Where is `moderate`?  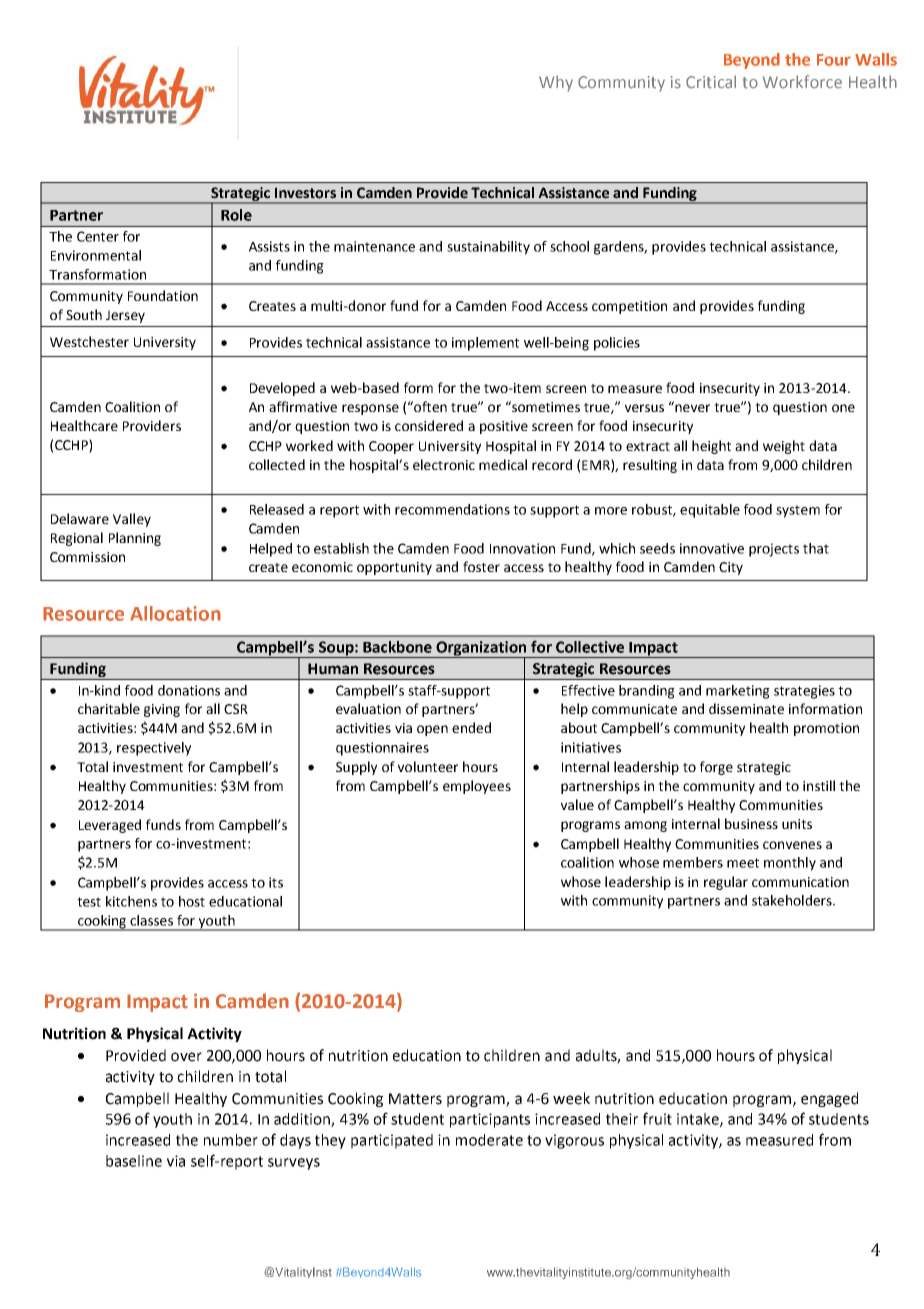
moderate is located at coordinates (489, 1140).
